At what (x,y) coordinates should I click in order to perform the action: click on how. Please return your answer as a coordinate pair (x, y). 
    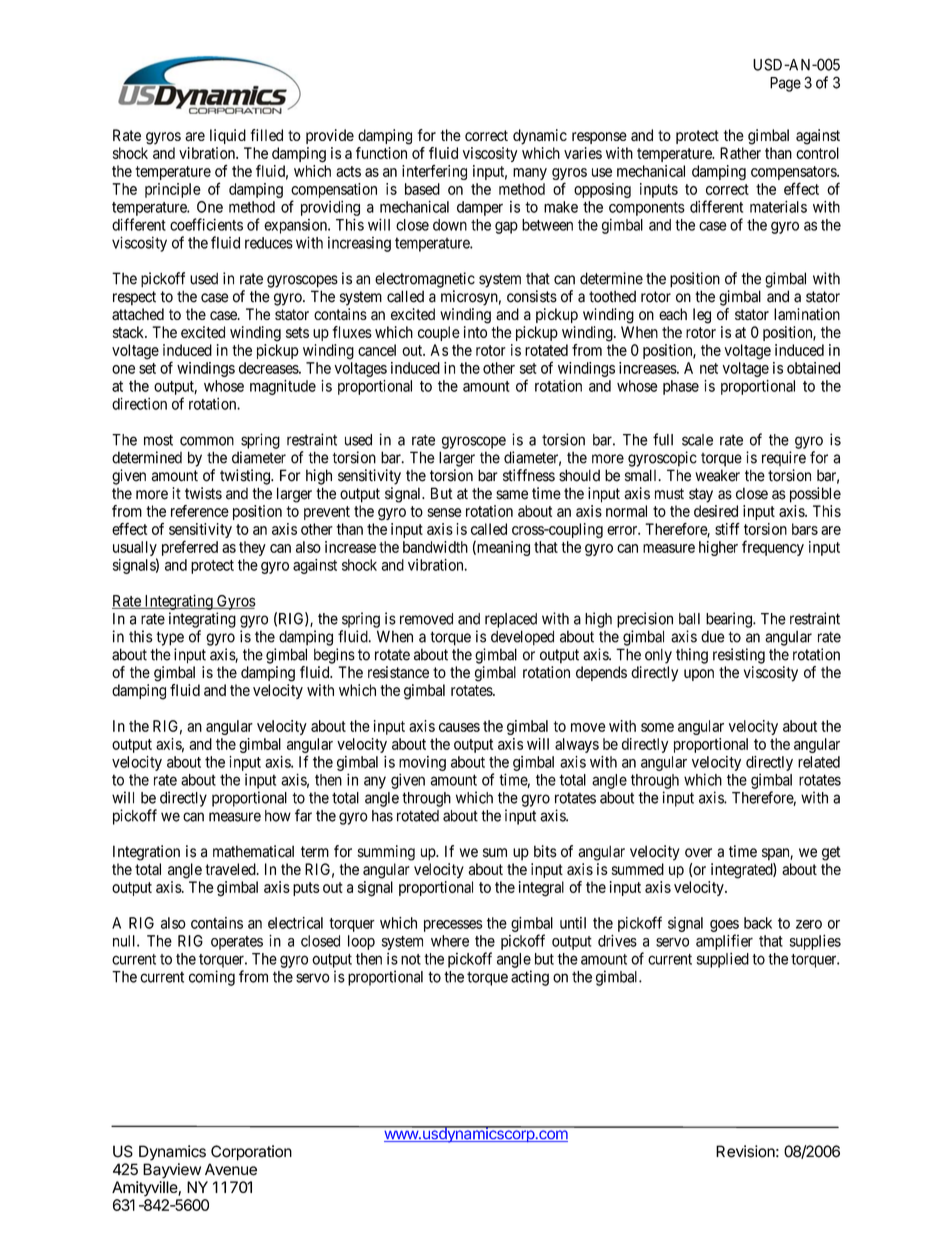
    Looking at the image, I should click on (278, 816).
